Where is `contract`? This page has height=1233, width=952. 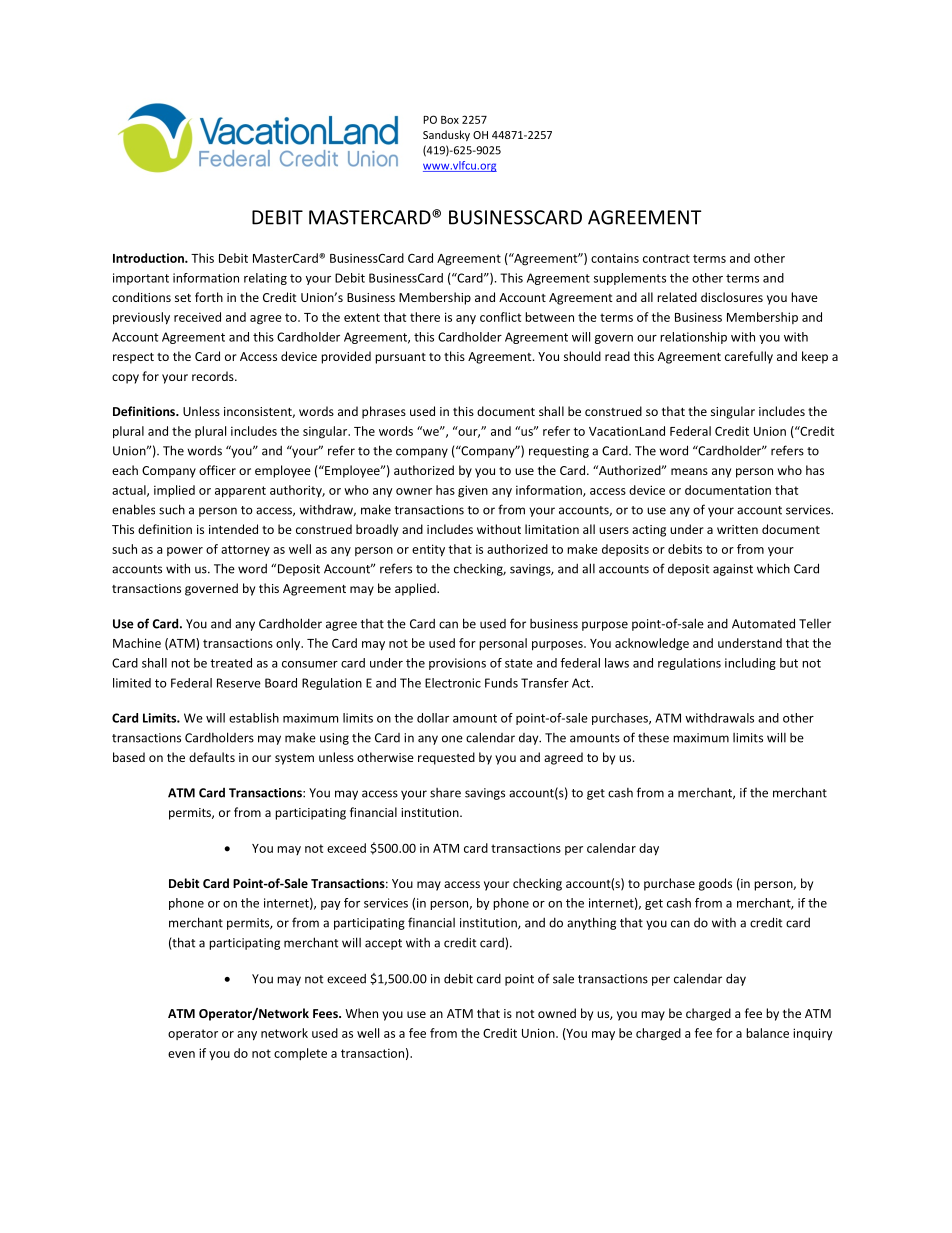
contract is located at coordinates (666, 258).
